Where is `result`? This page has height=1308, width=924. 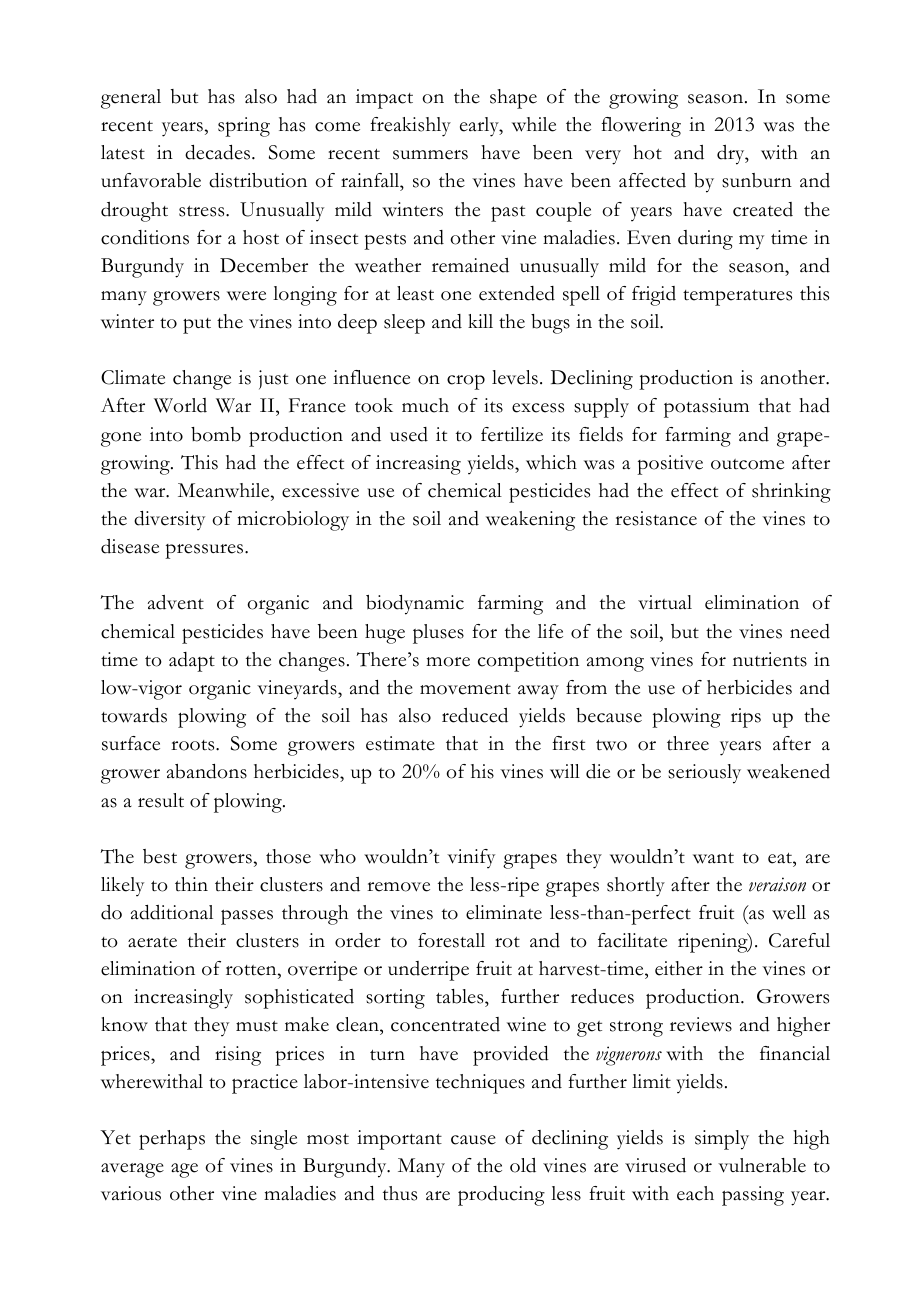
result is located at coordinates (161, 800).
